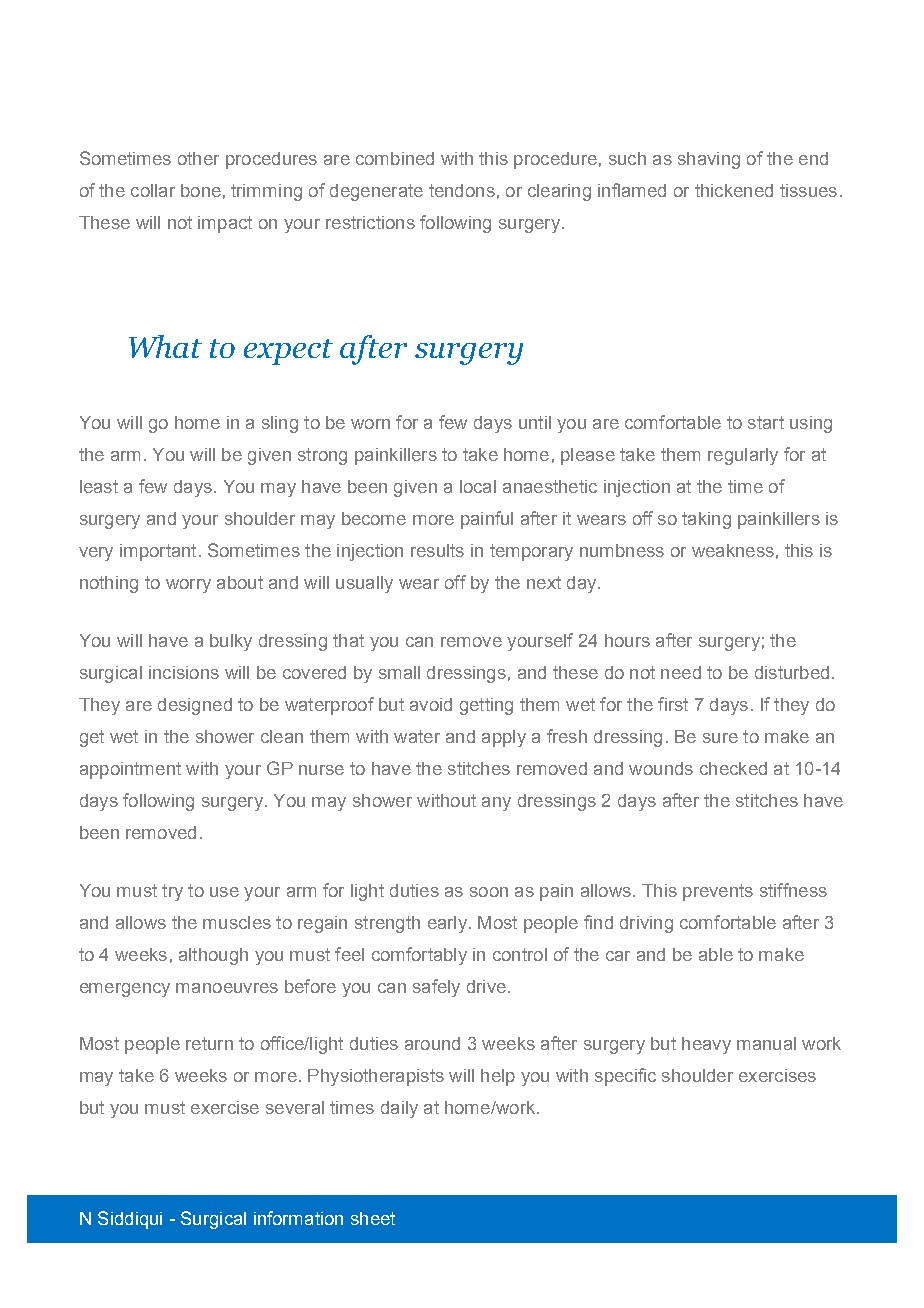 The image size is (924, 1308). I want to click on bone, so click(201, 190).
